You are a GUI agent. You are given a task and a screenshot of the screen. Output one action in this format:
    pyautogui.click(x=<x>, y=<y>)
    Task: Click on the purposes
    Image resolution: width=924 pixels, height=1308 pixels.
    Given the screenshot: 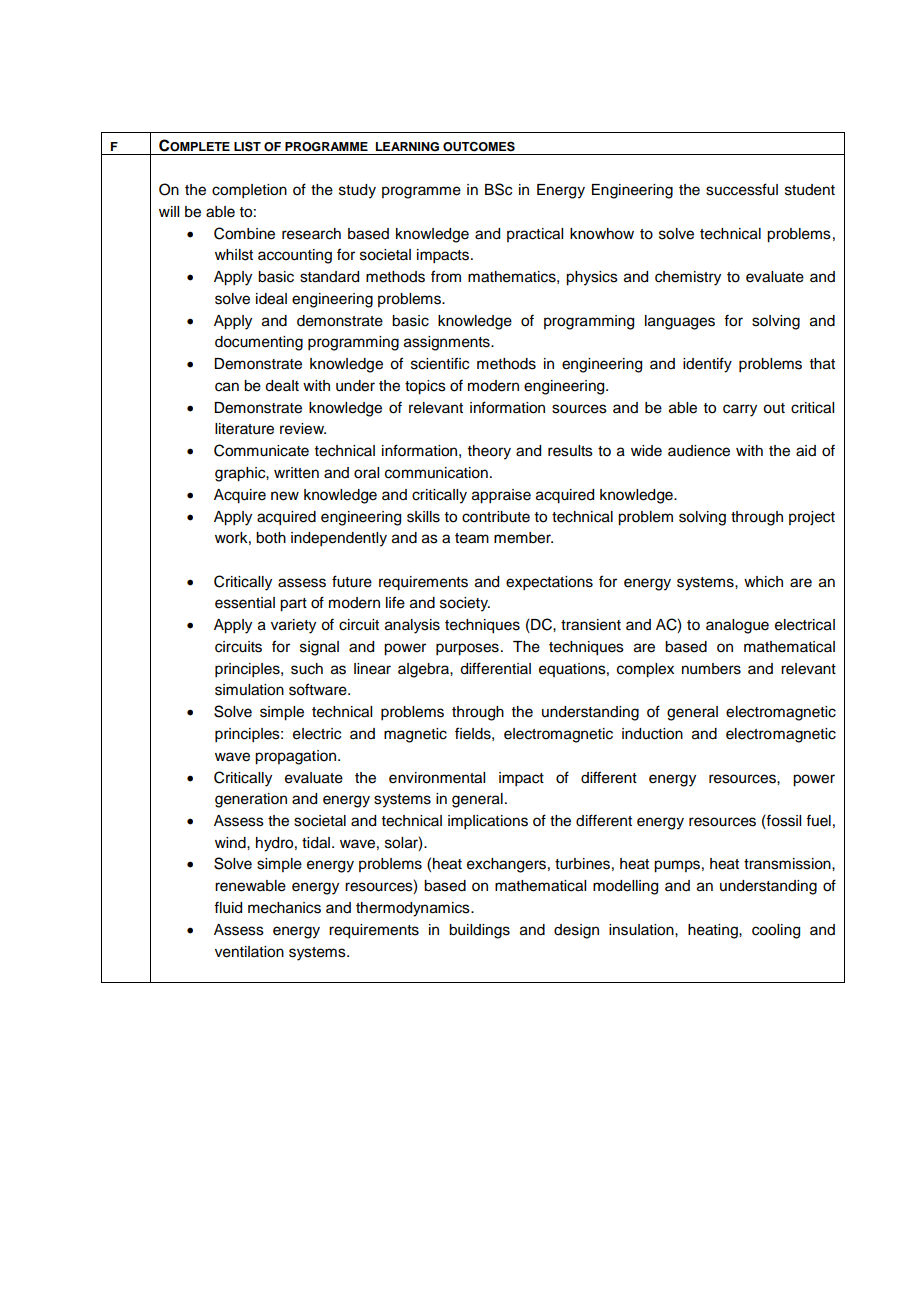 What is the action you would take?
    pyautogui.click(x=467, y=649)
